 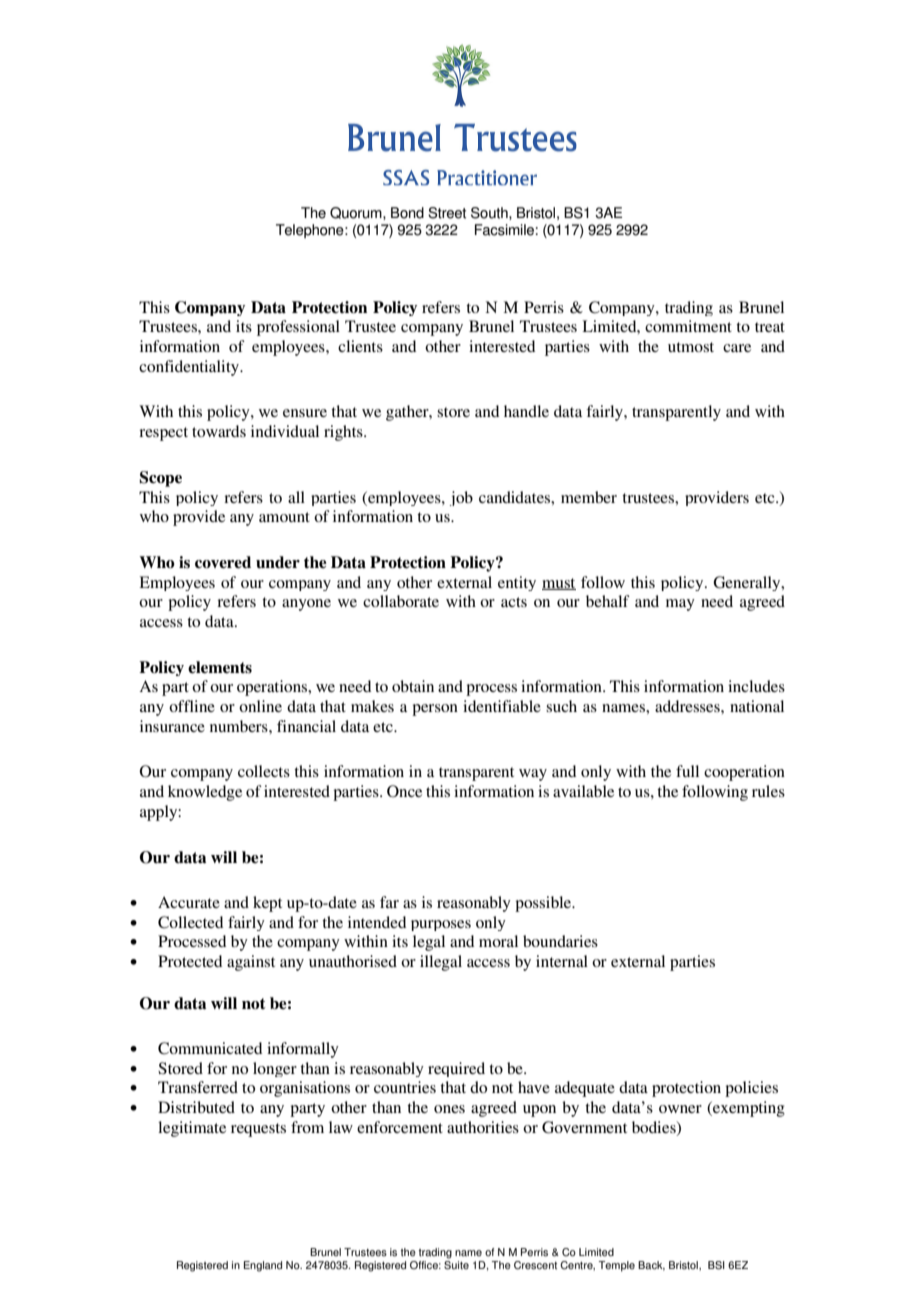 What do you see at coordinates (589, 497) in the screenshot?
I see `member` at bounding box center [589, 497].
